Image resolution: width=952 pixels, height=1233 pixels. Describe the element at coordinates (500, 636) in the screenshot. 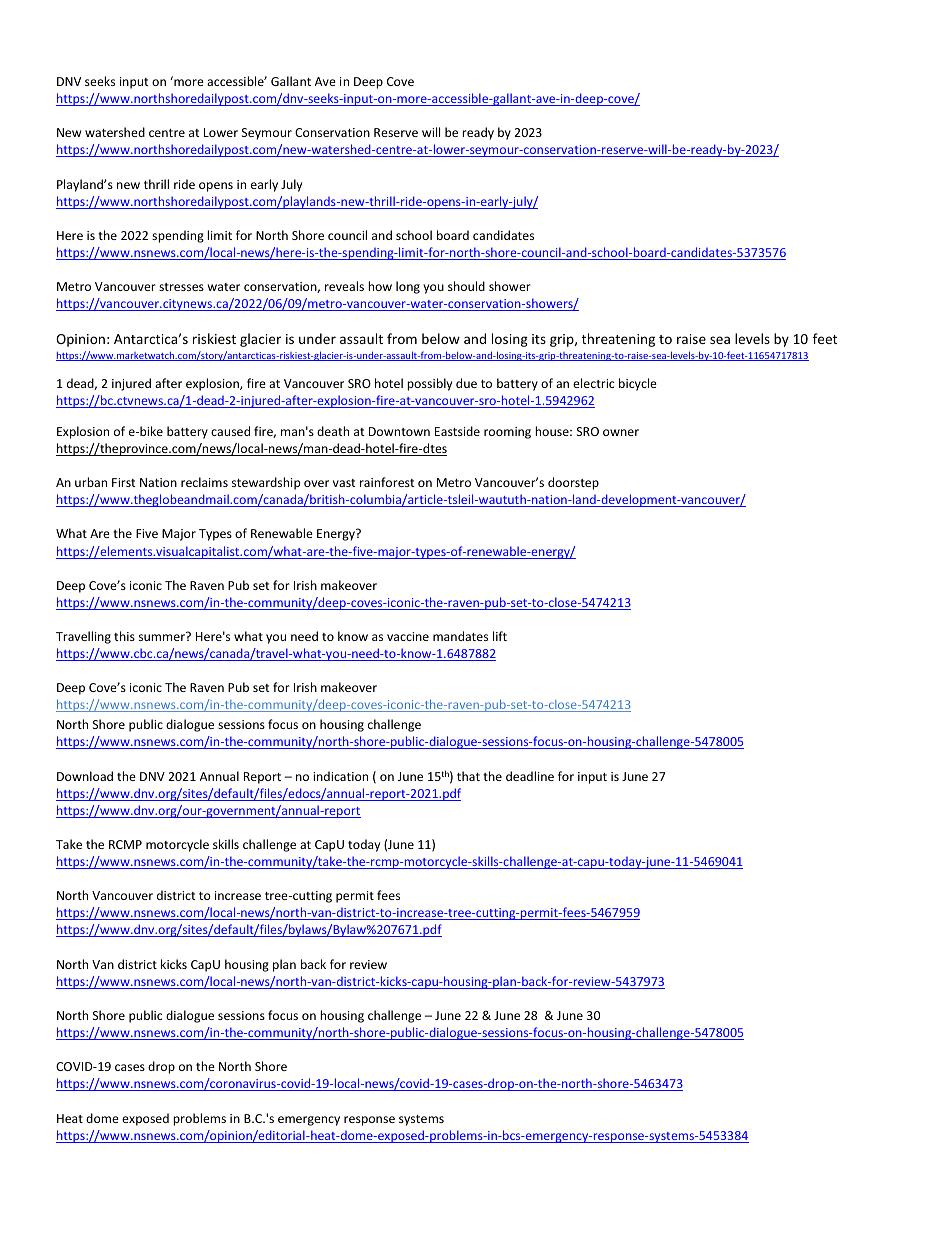

I see `lift` at that location.
